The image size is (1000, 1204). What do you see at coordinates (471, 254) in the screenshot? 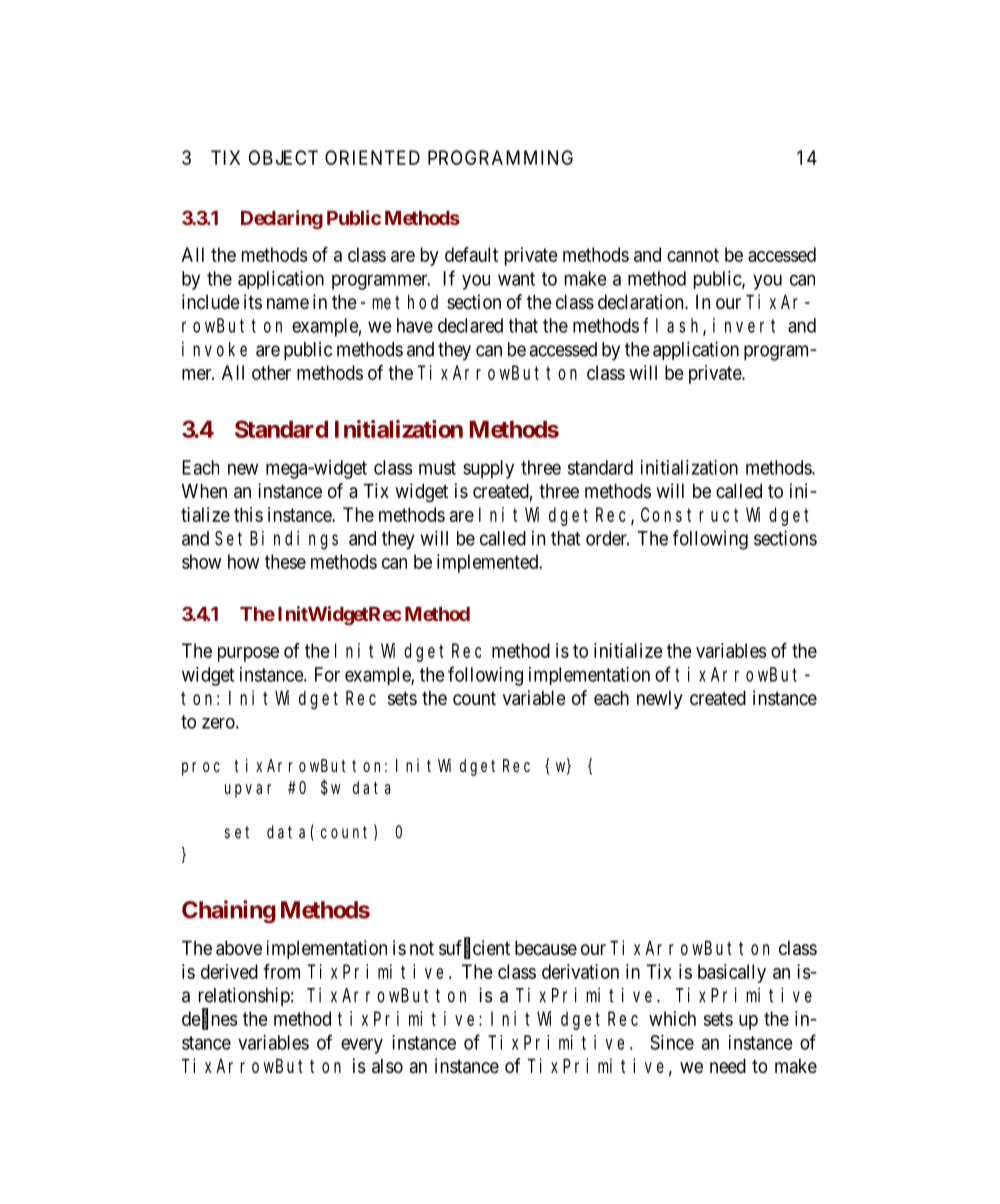
I see `default` at bounding box center [471, 254].
